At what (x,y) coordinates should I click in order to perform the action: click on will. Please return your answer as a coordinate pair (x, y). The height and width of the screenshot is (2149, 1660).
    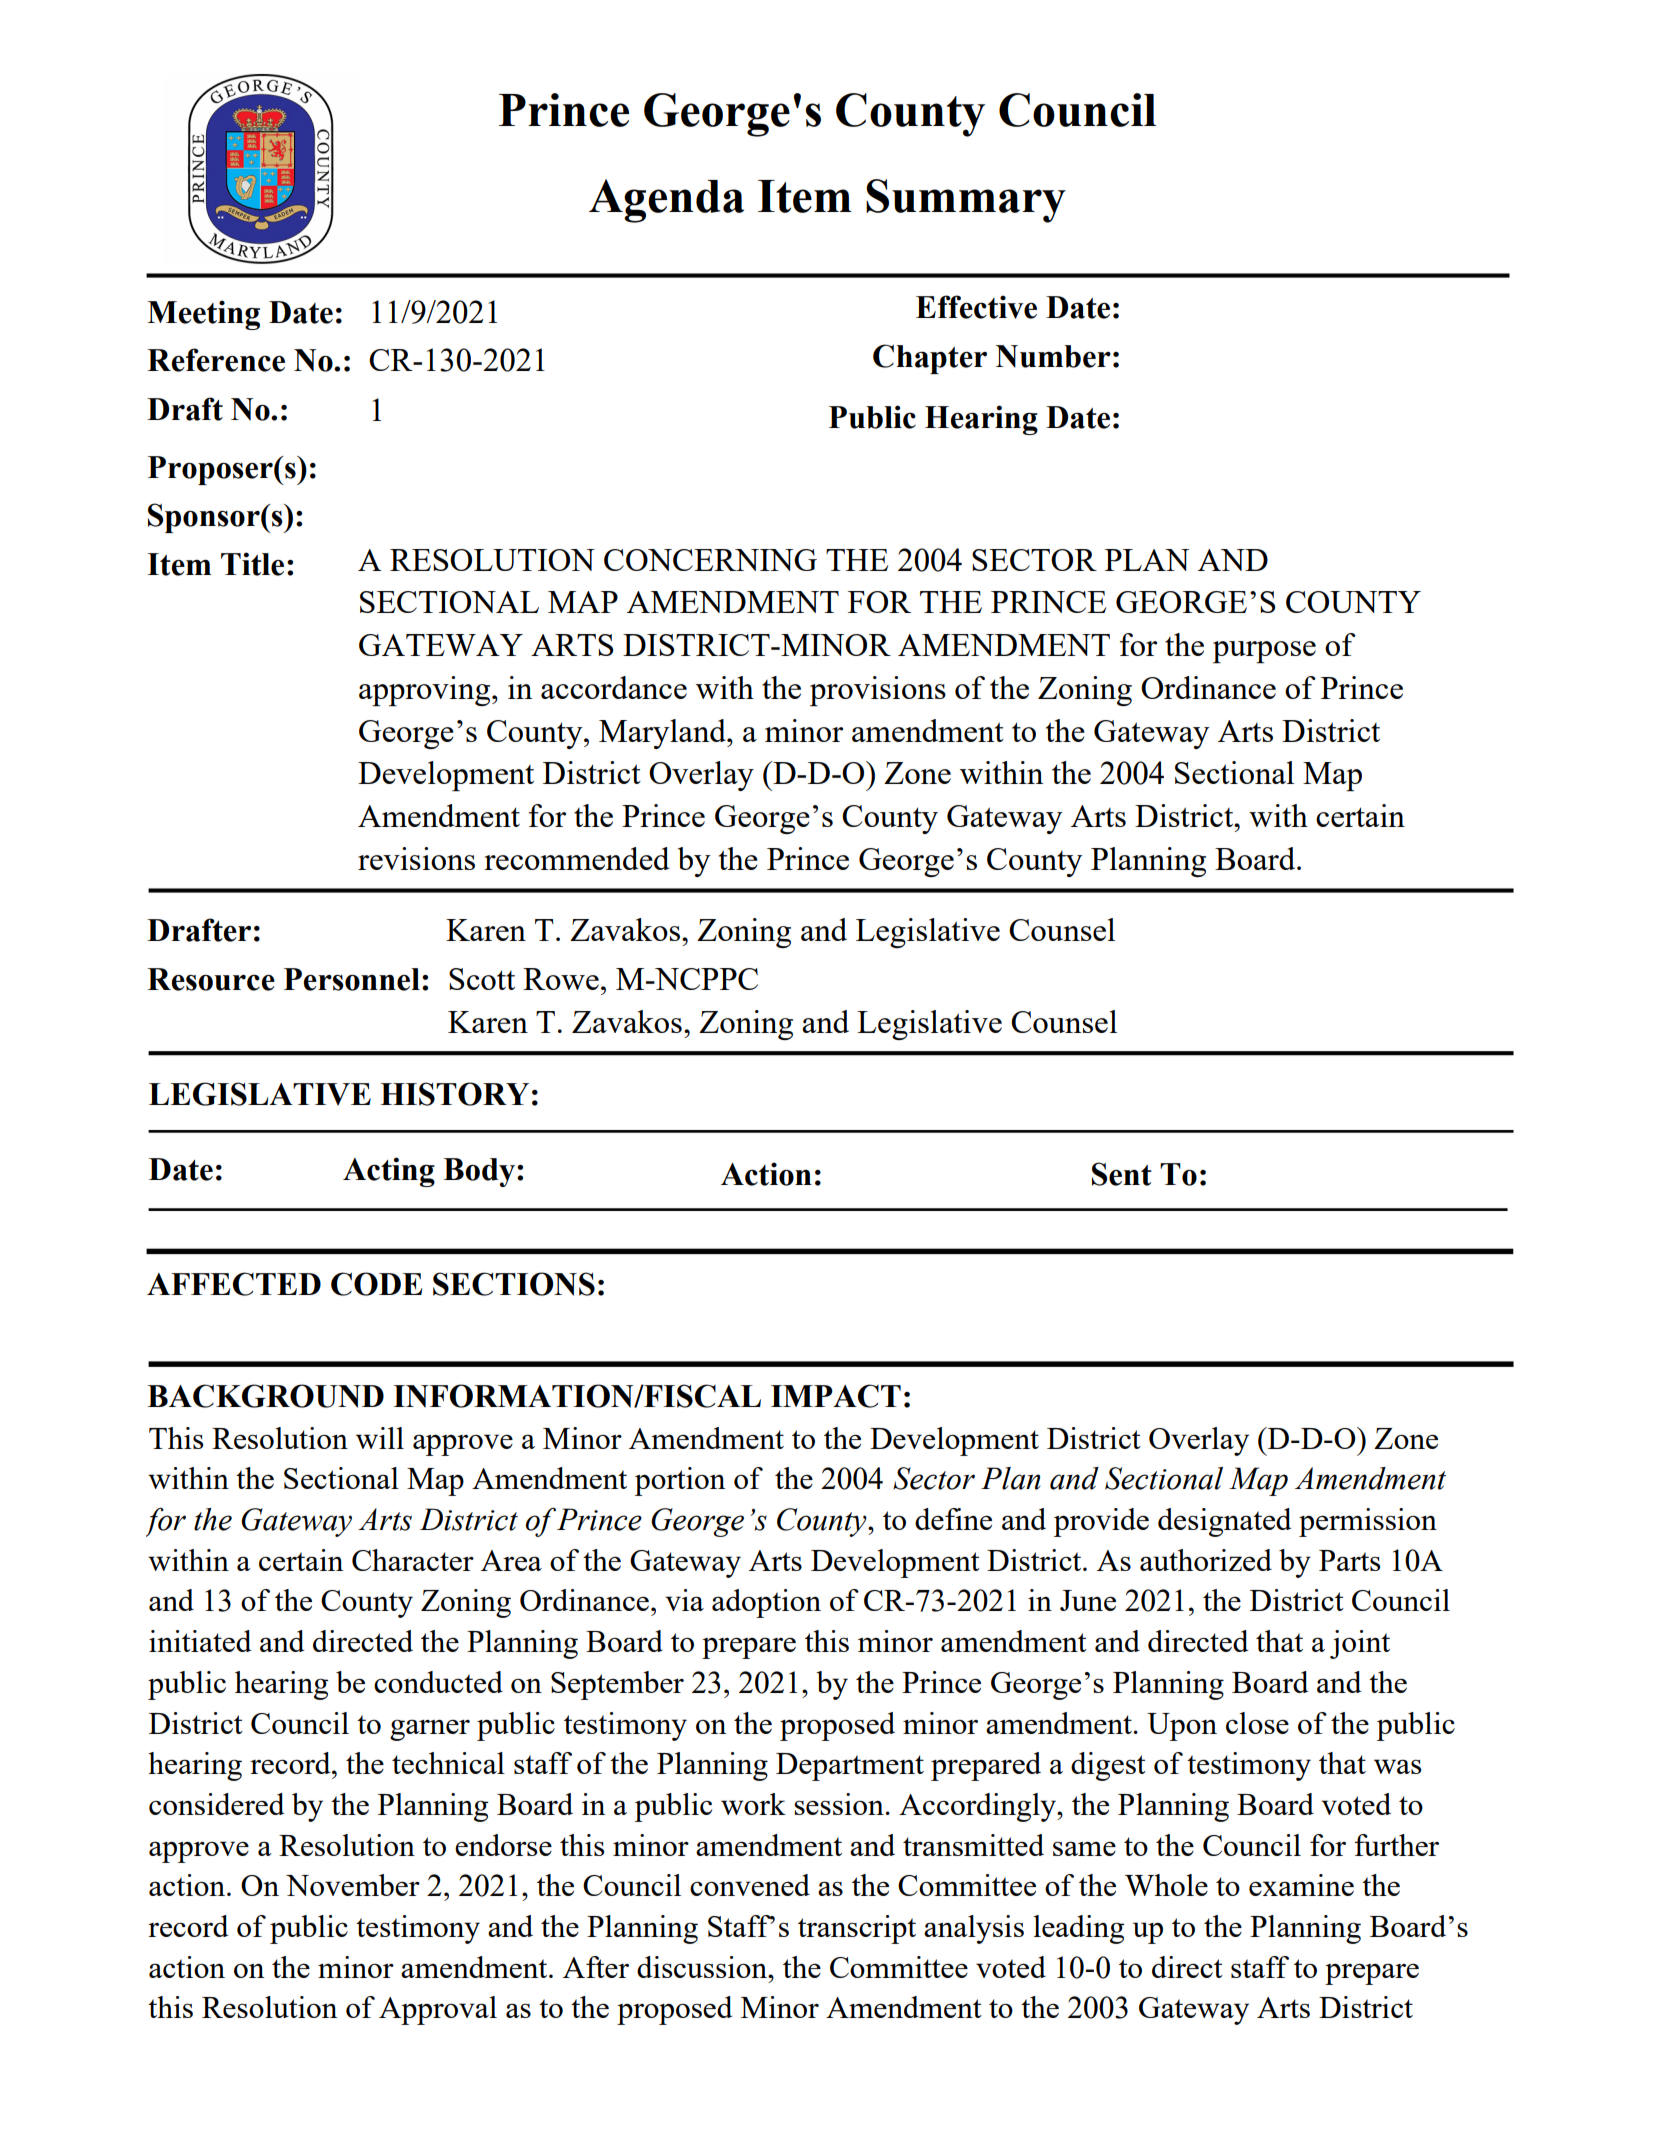
    Looking at the image, I should click on (380, 1438).
